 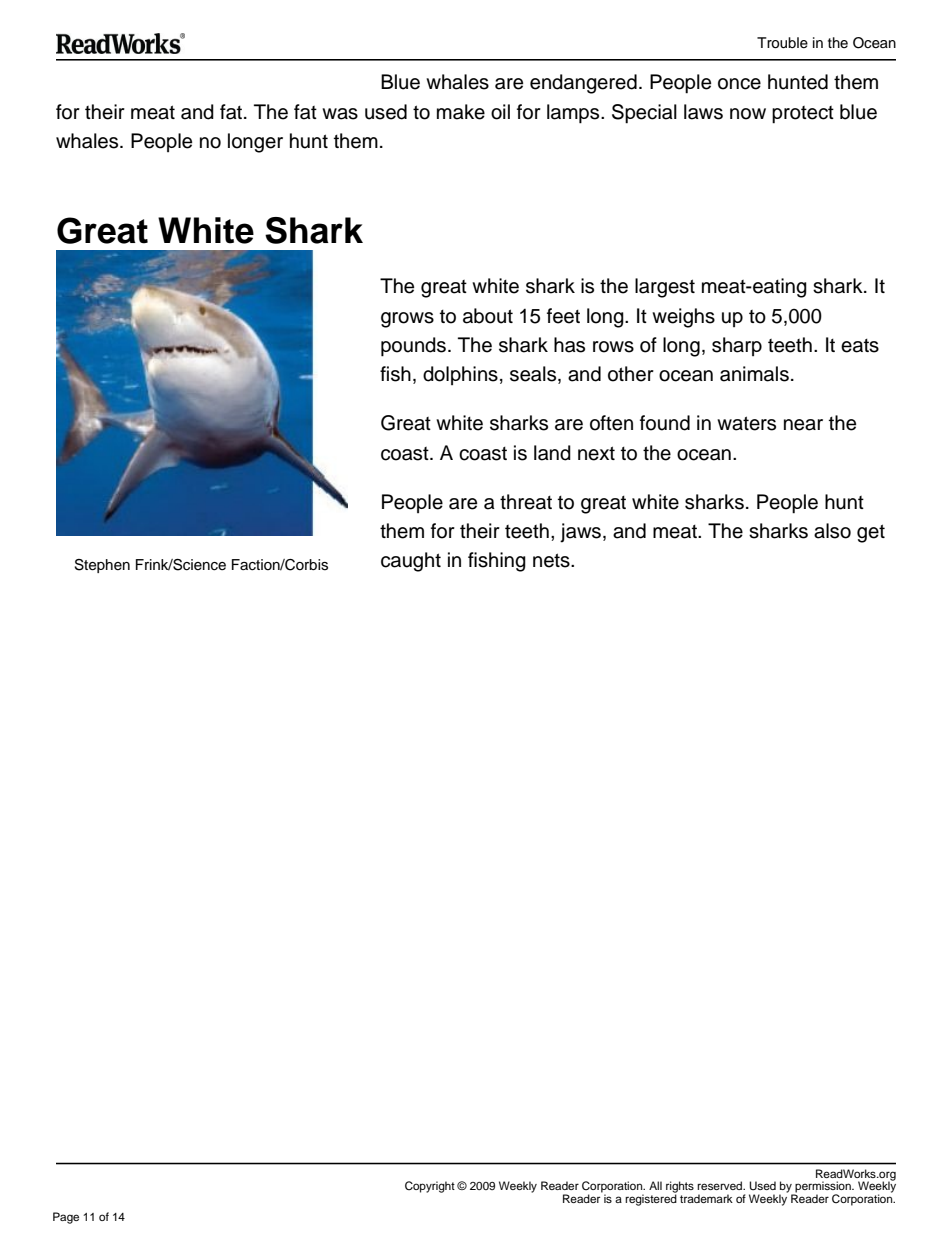 What do you see at coordinates (739, 84) in the screenshot?
I see `once` at bounding box center [739, 84].
